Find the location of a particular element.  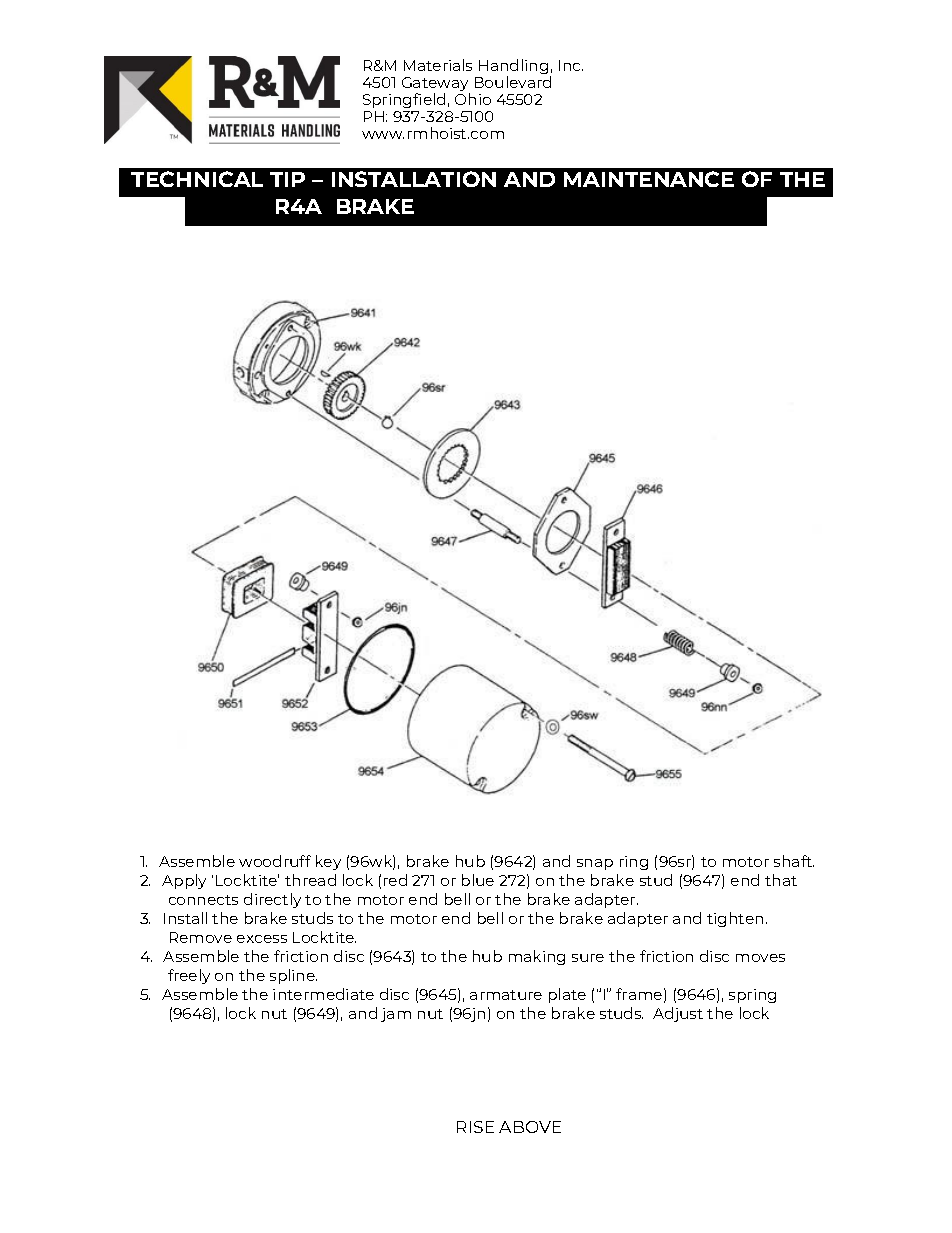

blue is located at coordinates (478, 880).
